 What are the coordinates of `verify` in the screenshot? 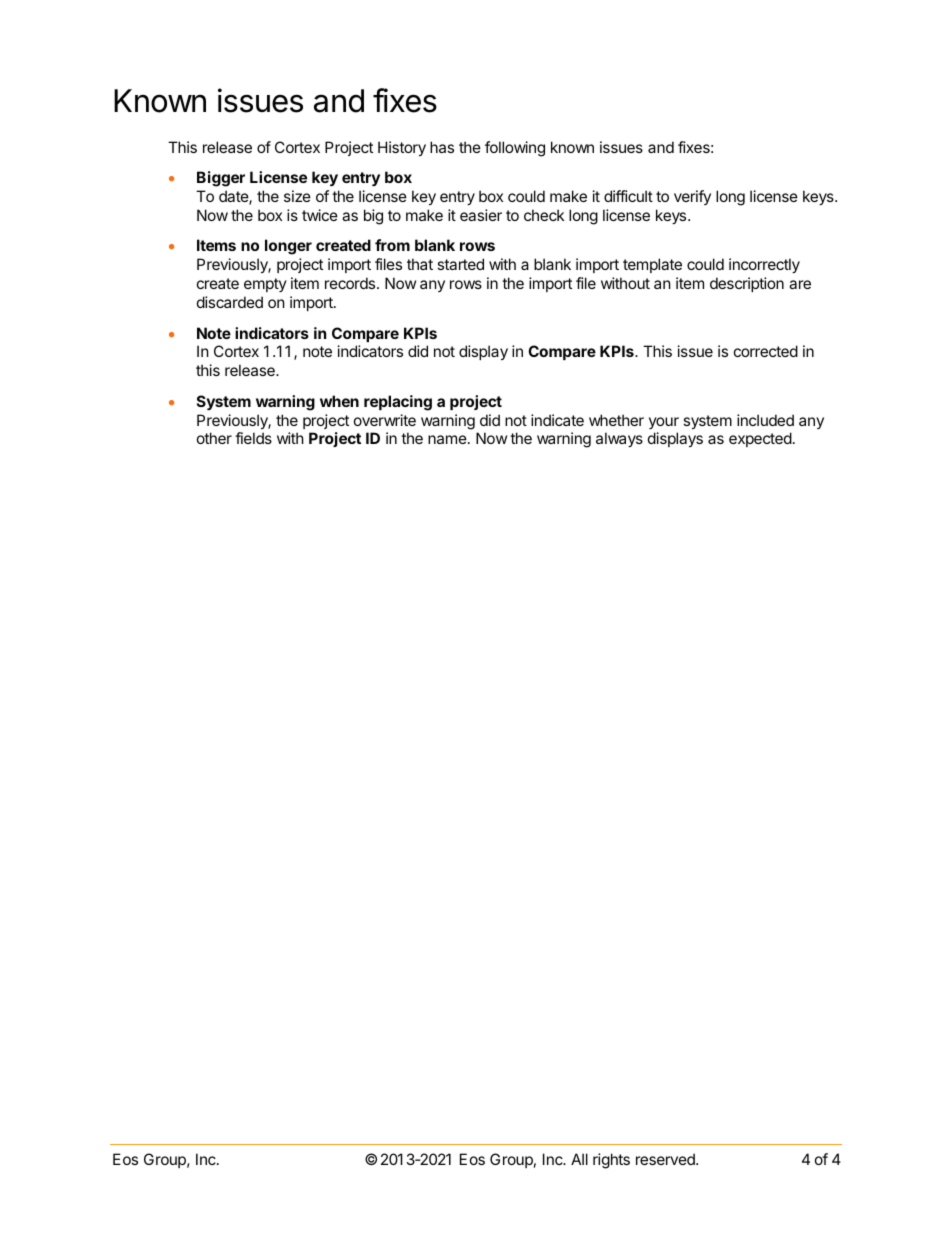 It's located at (692, 197).
